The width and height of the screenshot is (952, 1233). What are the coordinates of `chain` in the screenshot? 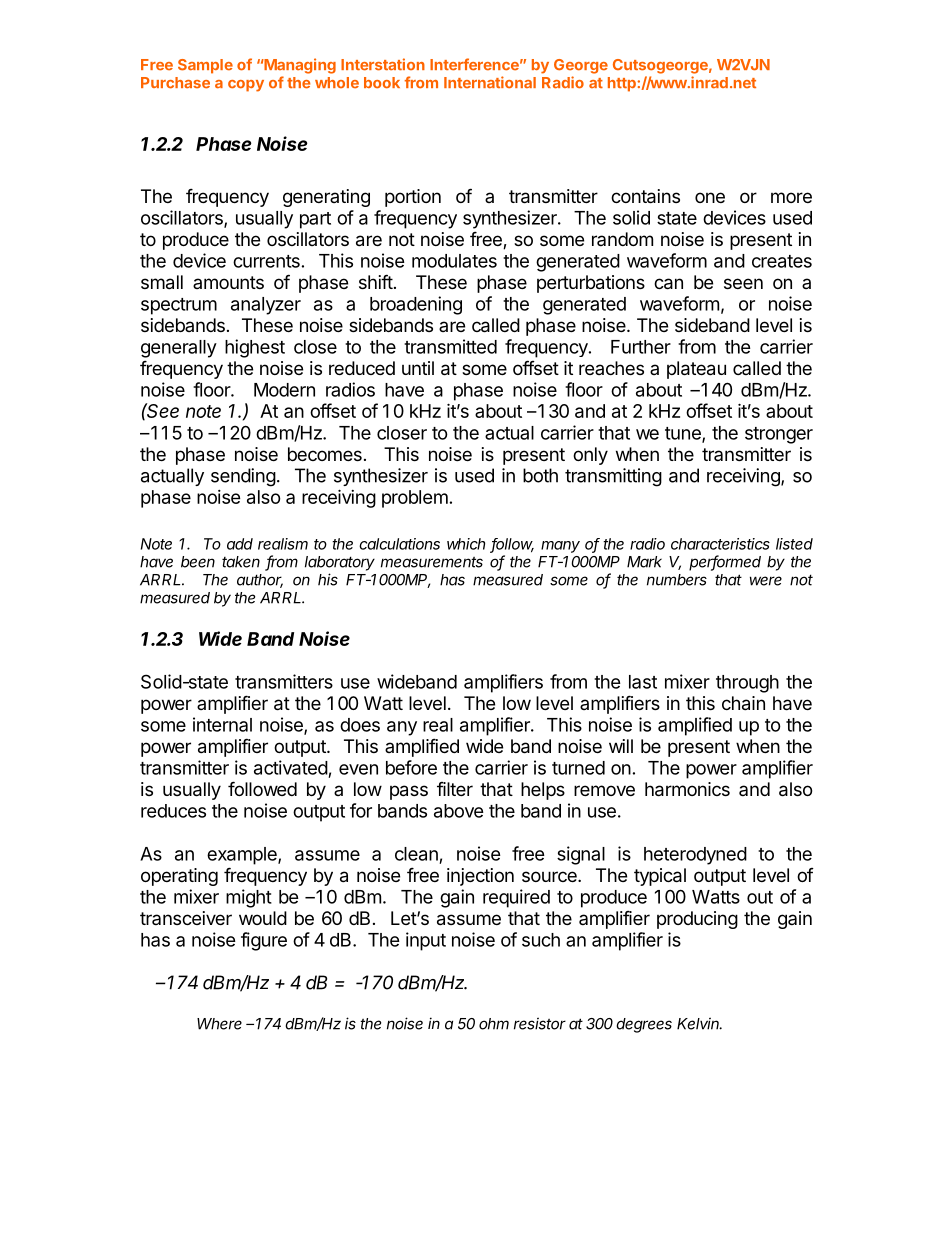 It's located at (743, 703).
